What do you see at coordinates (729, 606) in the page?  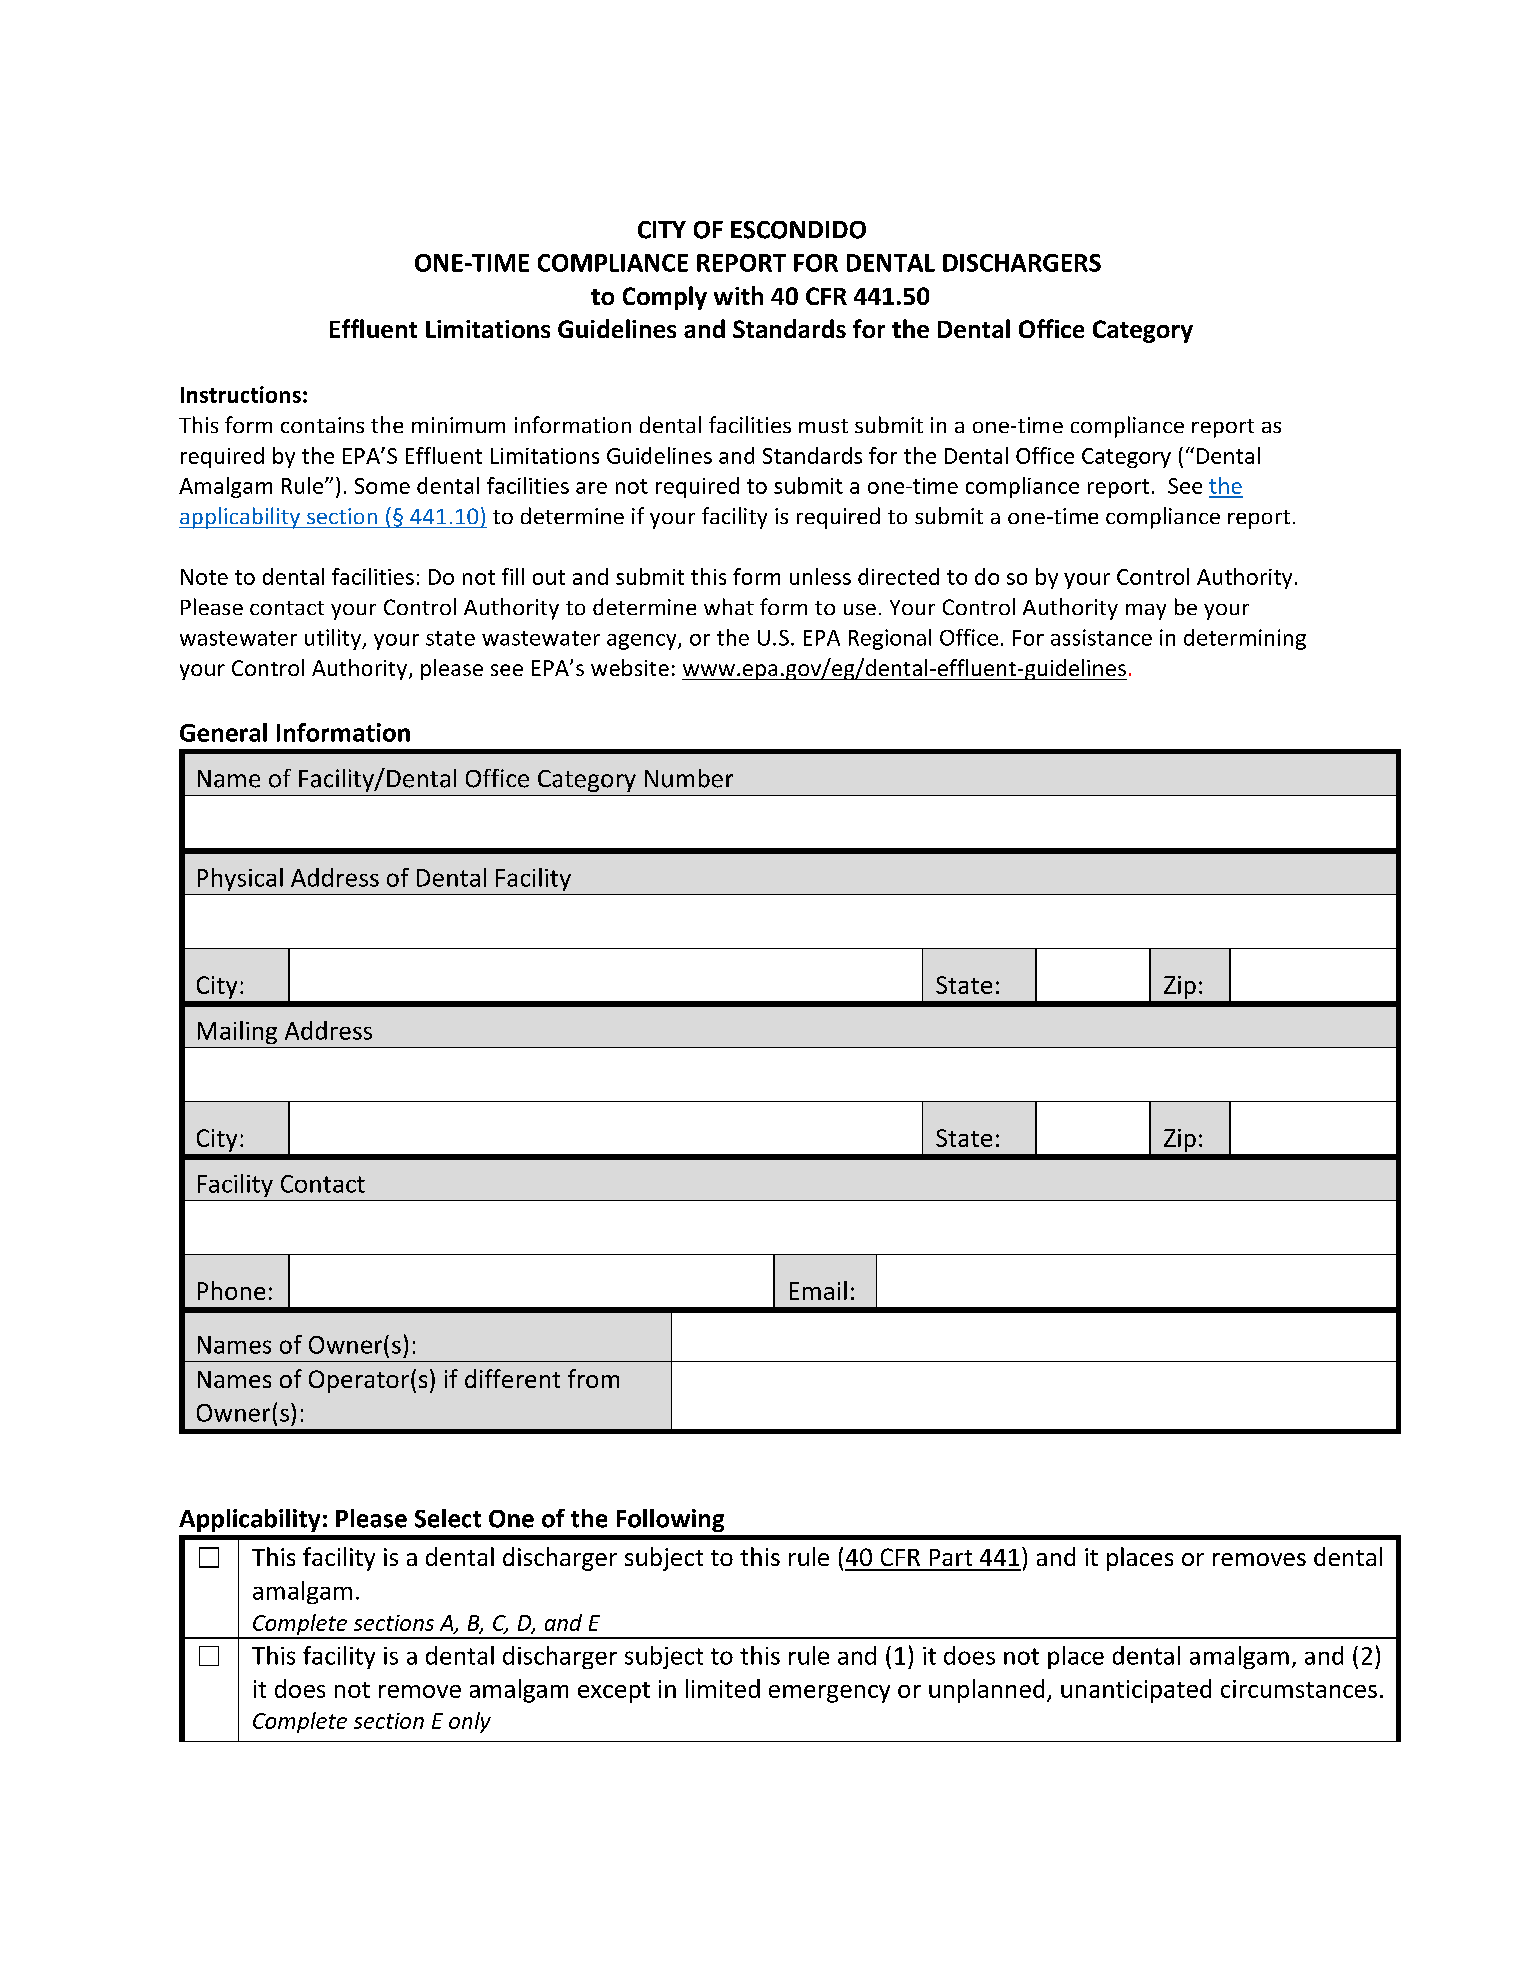 I see `what` at bounding box center [729, 606].
